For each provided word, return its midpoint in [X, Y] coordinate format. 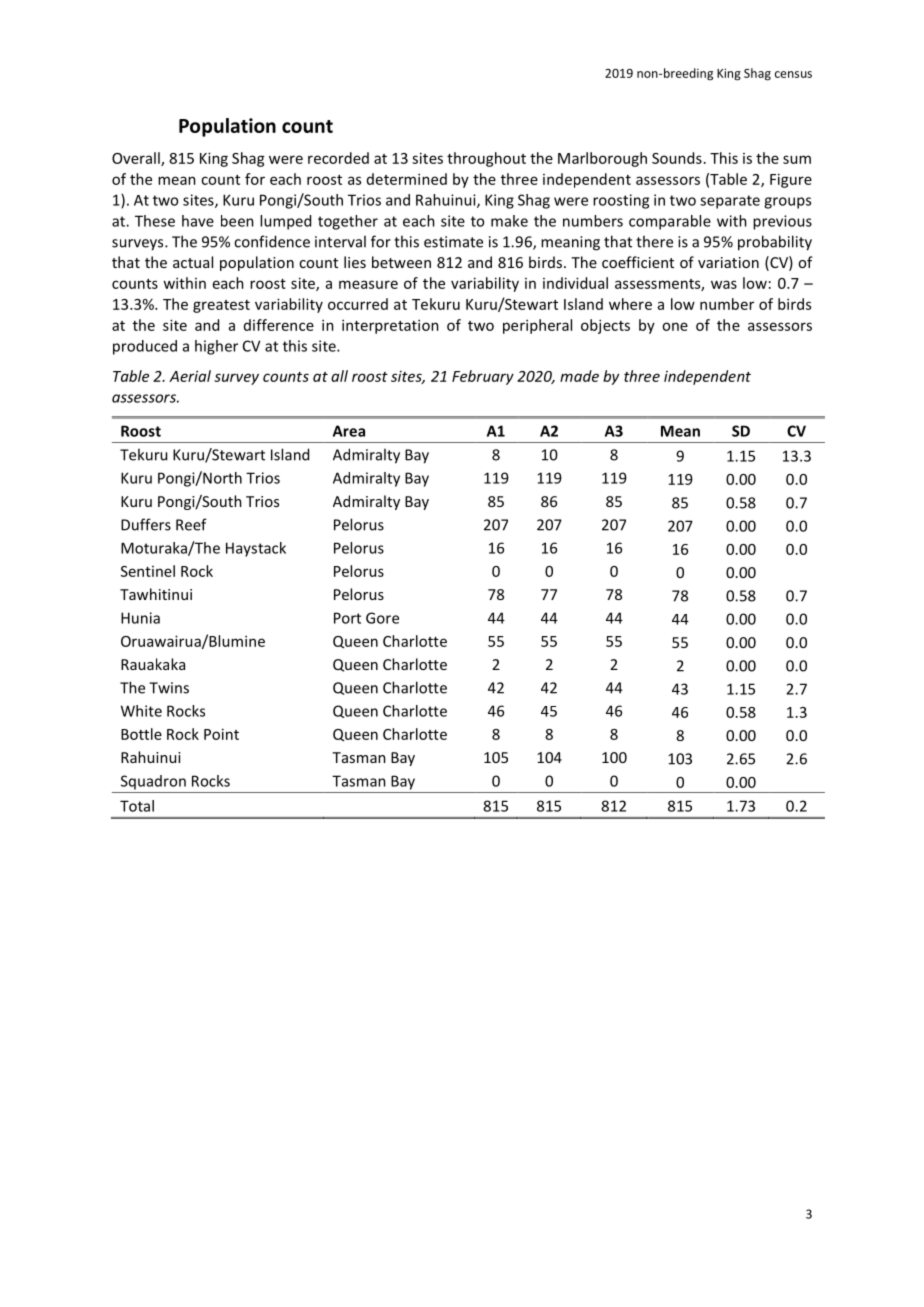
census [793, 74]
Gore [382, 618]
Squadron [153, 782]
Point [221, 734]
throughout [486, 159]
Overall [137, 159]
